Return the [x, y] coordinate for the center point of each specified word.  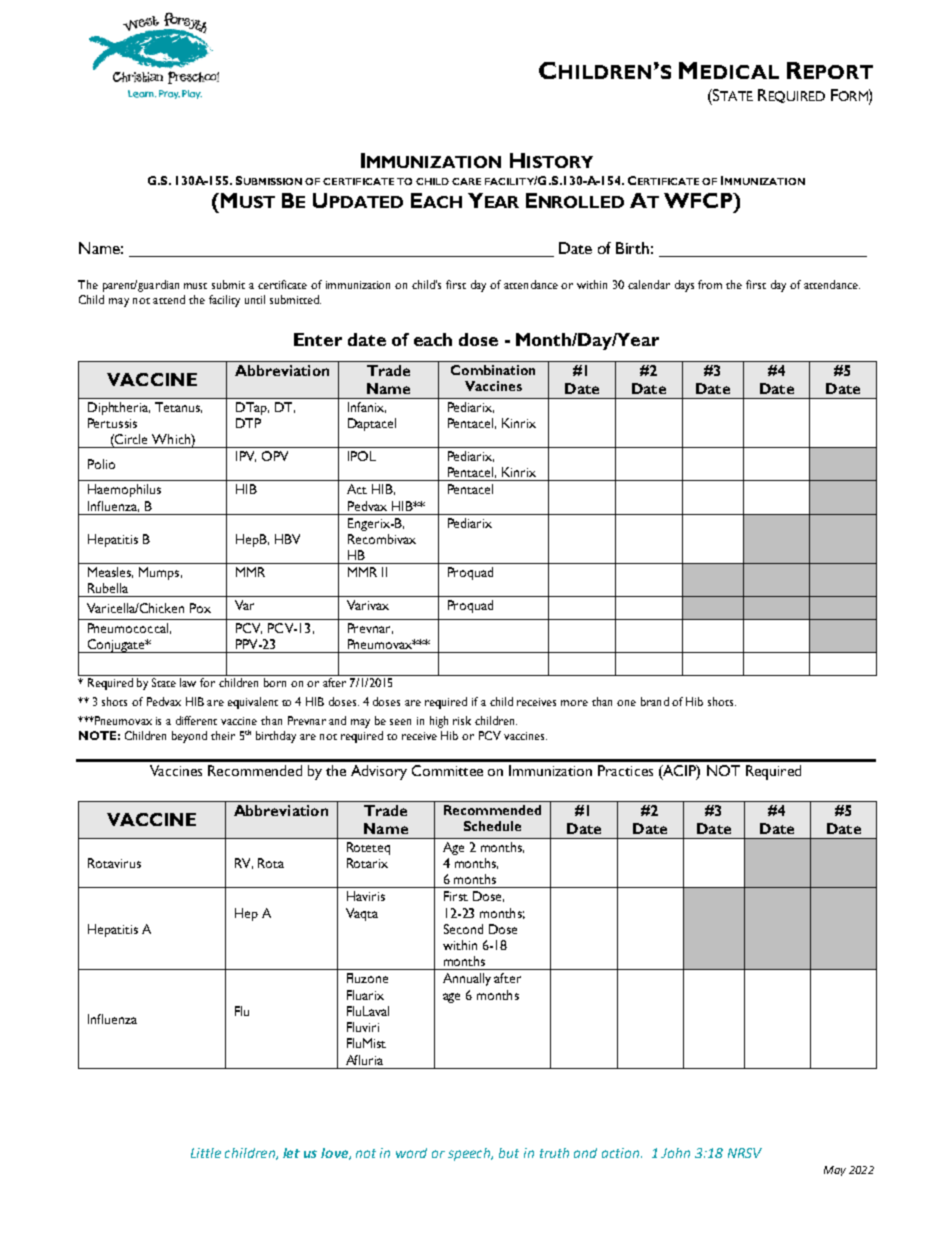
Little [206, 1153]
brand [655, 701]
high [439, 722]
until [255, 299]
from [710, 284]
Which [172, 439]
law [188, 682]
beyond [189, 737]
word [411, 1153]
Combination [493, 370]
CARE [466, 181]
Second [463, 929]
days [684, 286]
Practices [625, 770]
